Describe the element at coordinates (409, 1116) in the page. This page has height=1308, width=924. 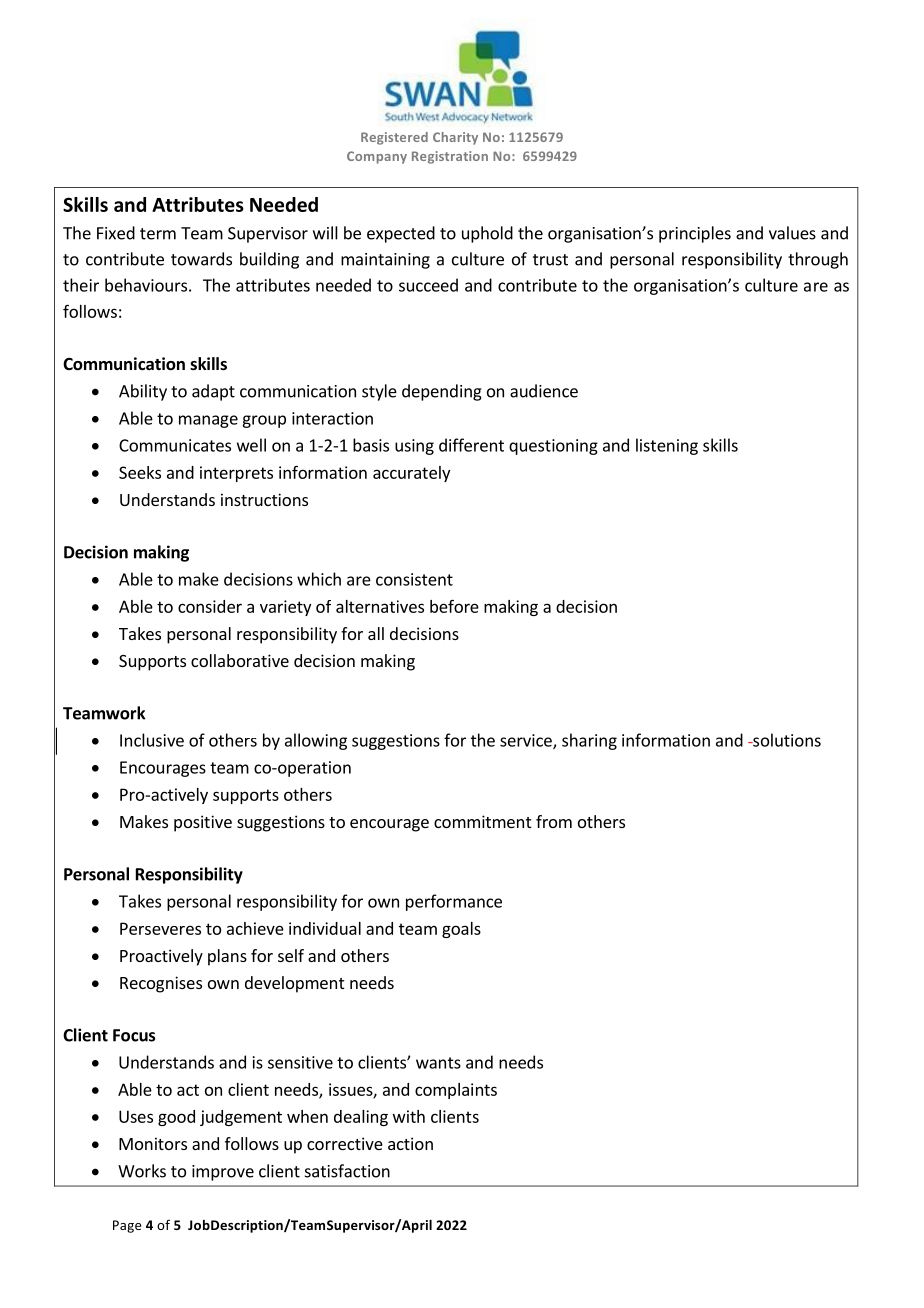
I see `with` at that location.
